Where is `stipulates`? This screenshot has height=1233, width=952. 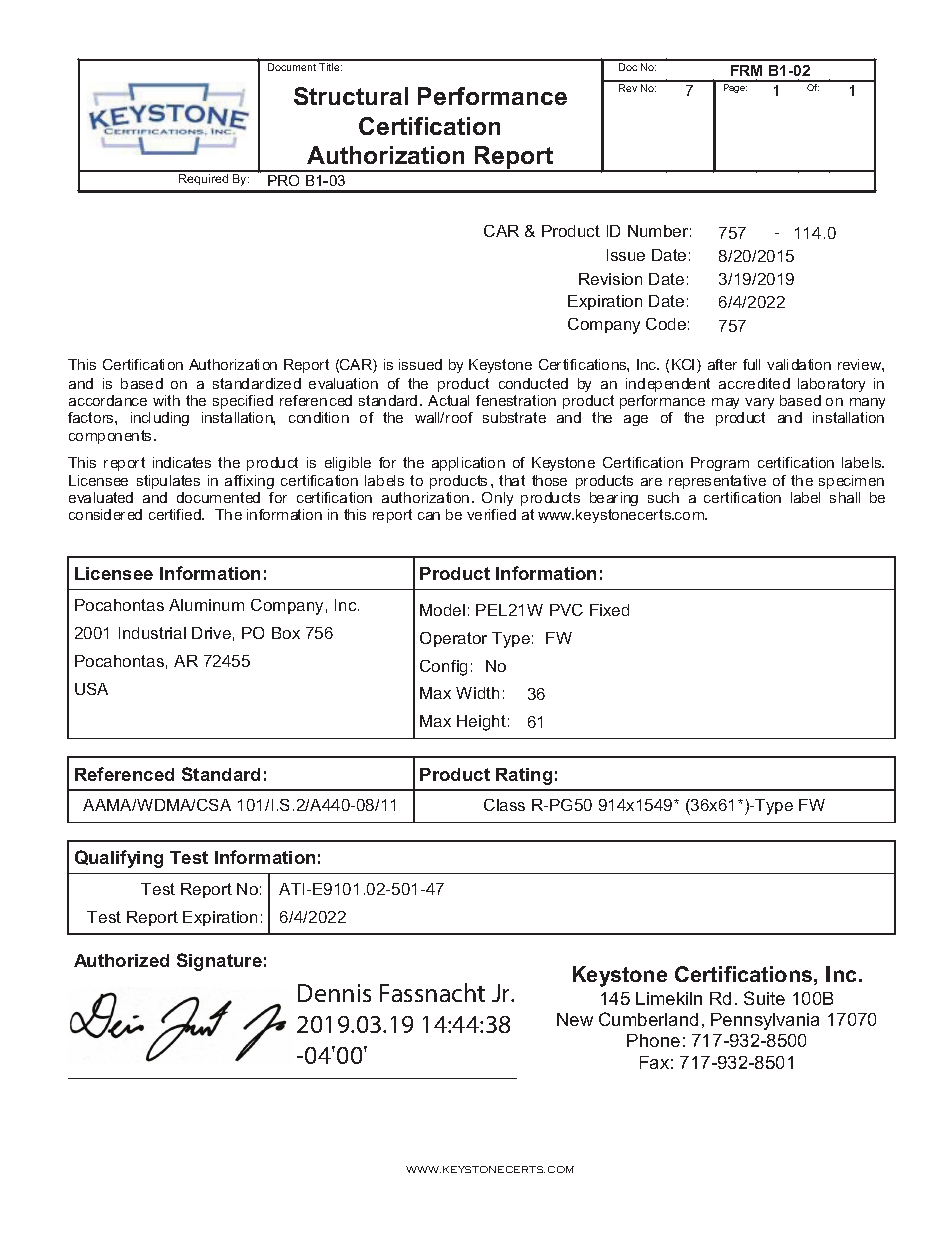
stipulates is located at coordinates (168, 482).
